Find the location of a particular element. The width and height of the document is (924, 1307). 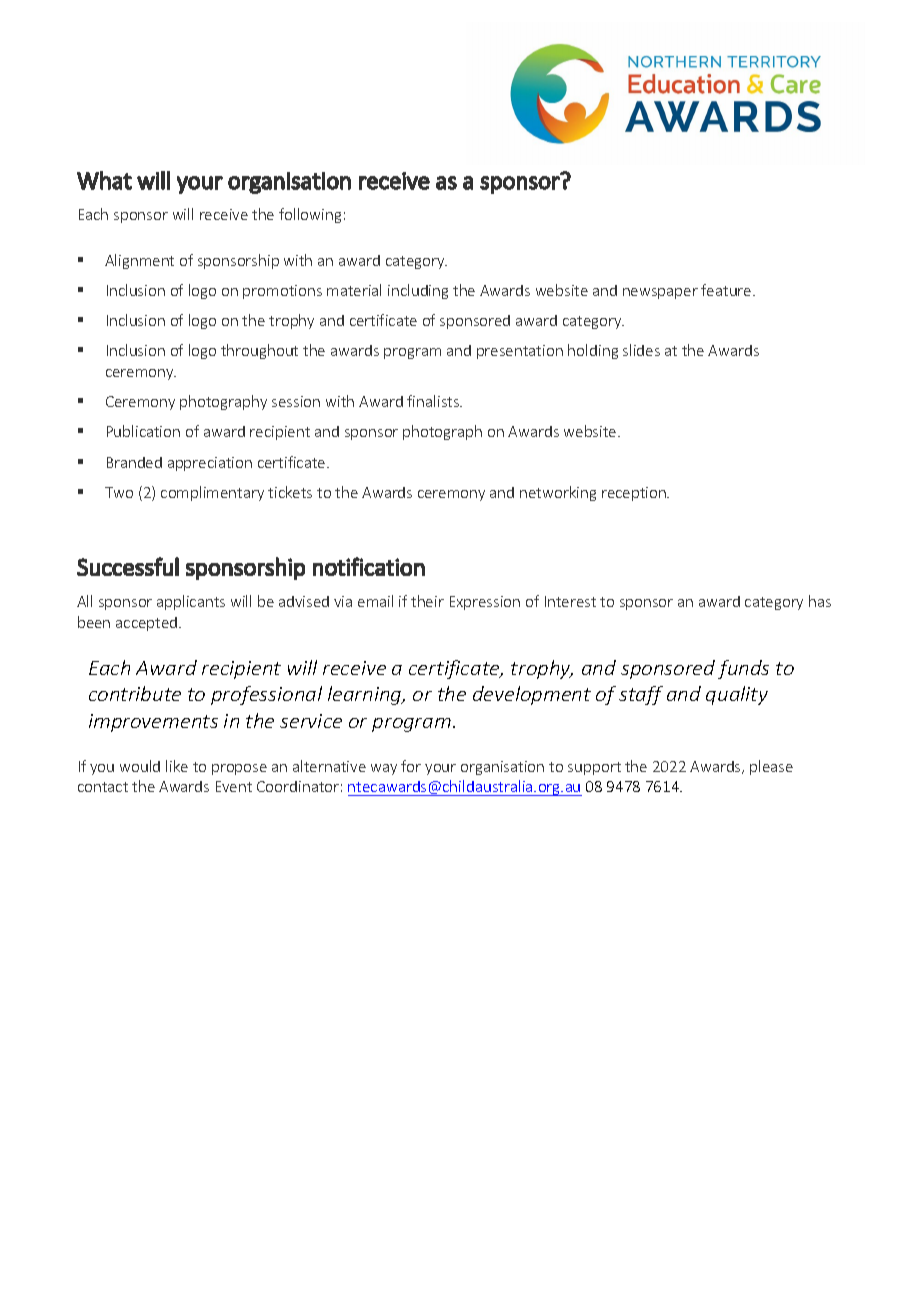

following is located at coordinates (310, 215).
